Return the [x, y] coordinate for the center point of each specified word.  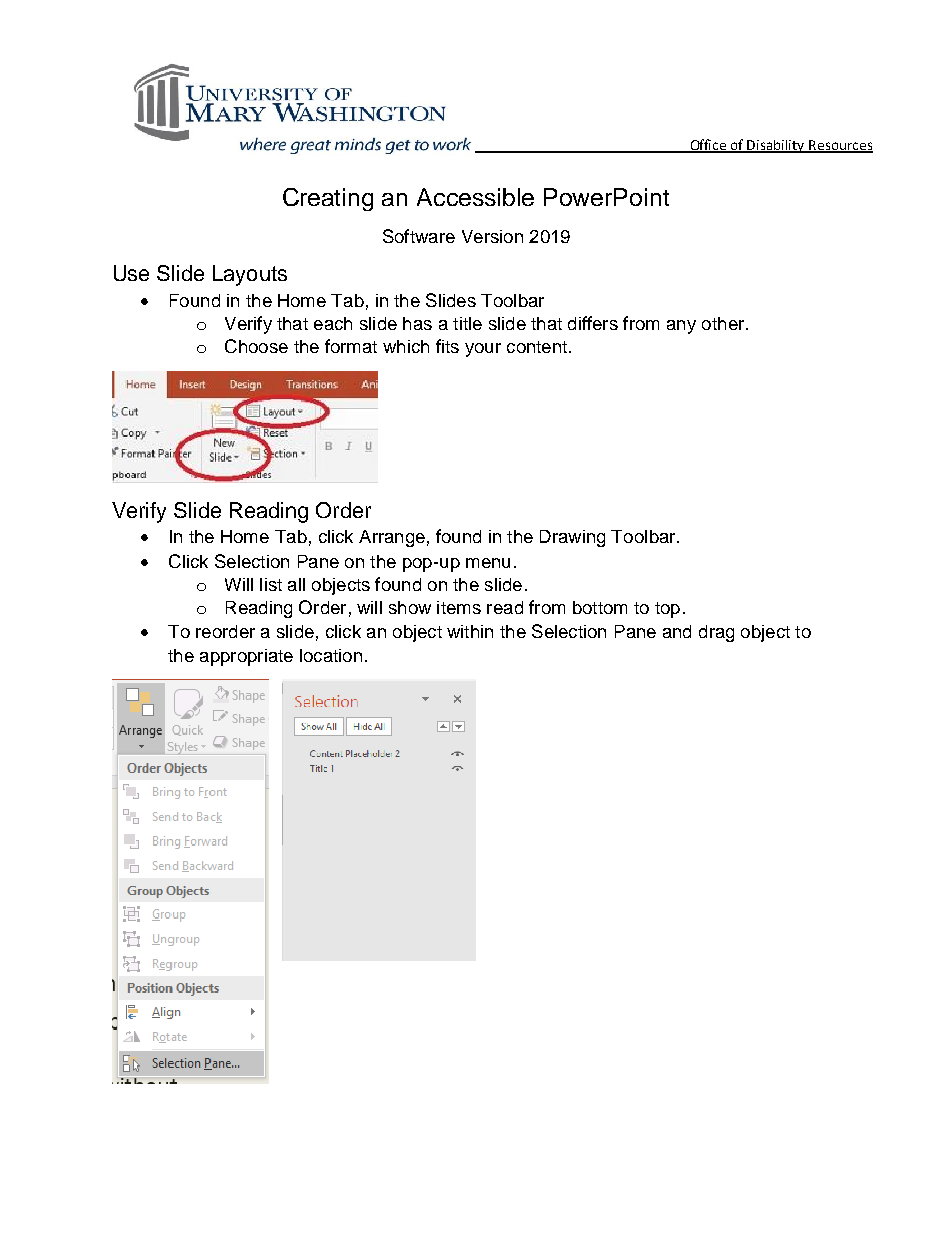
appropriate [246, 657]
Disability [776, 146]
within [470, 631]
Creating [328, 199]
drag [716, 633]
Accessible [475, 197]
